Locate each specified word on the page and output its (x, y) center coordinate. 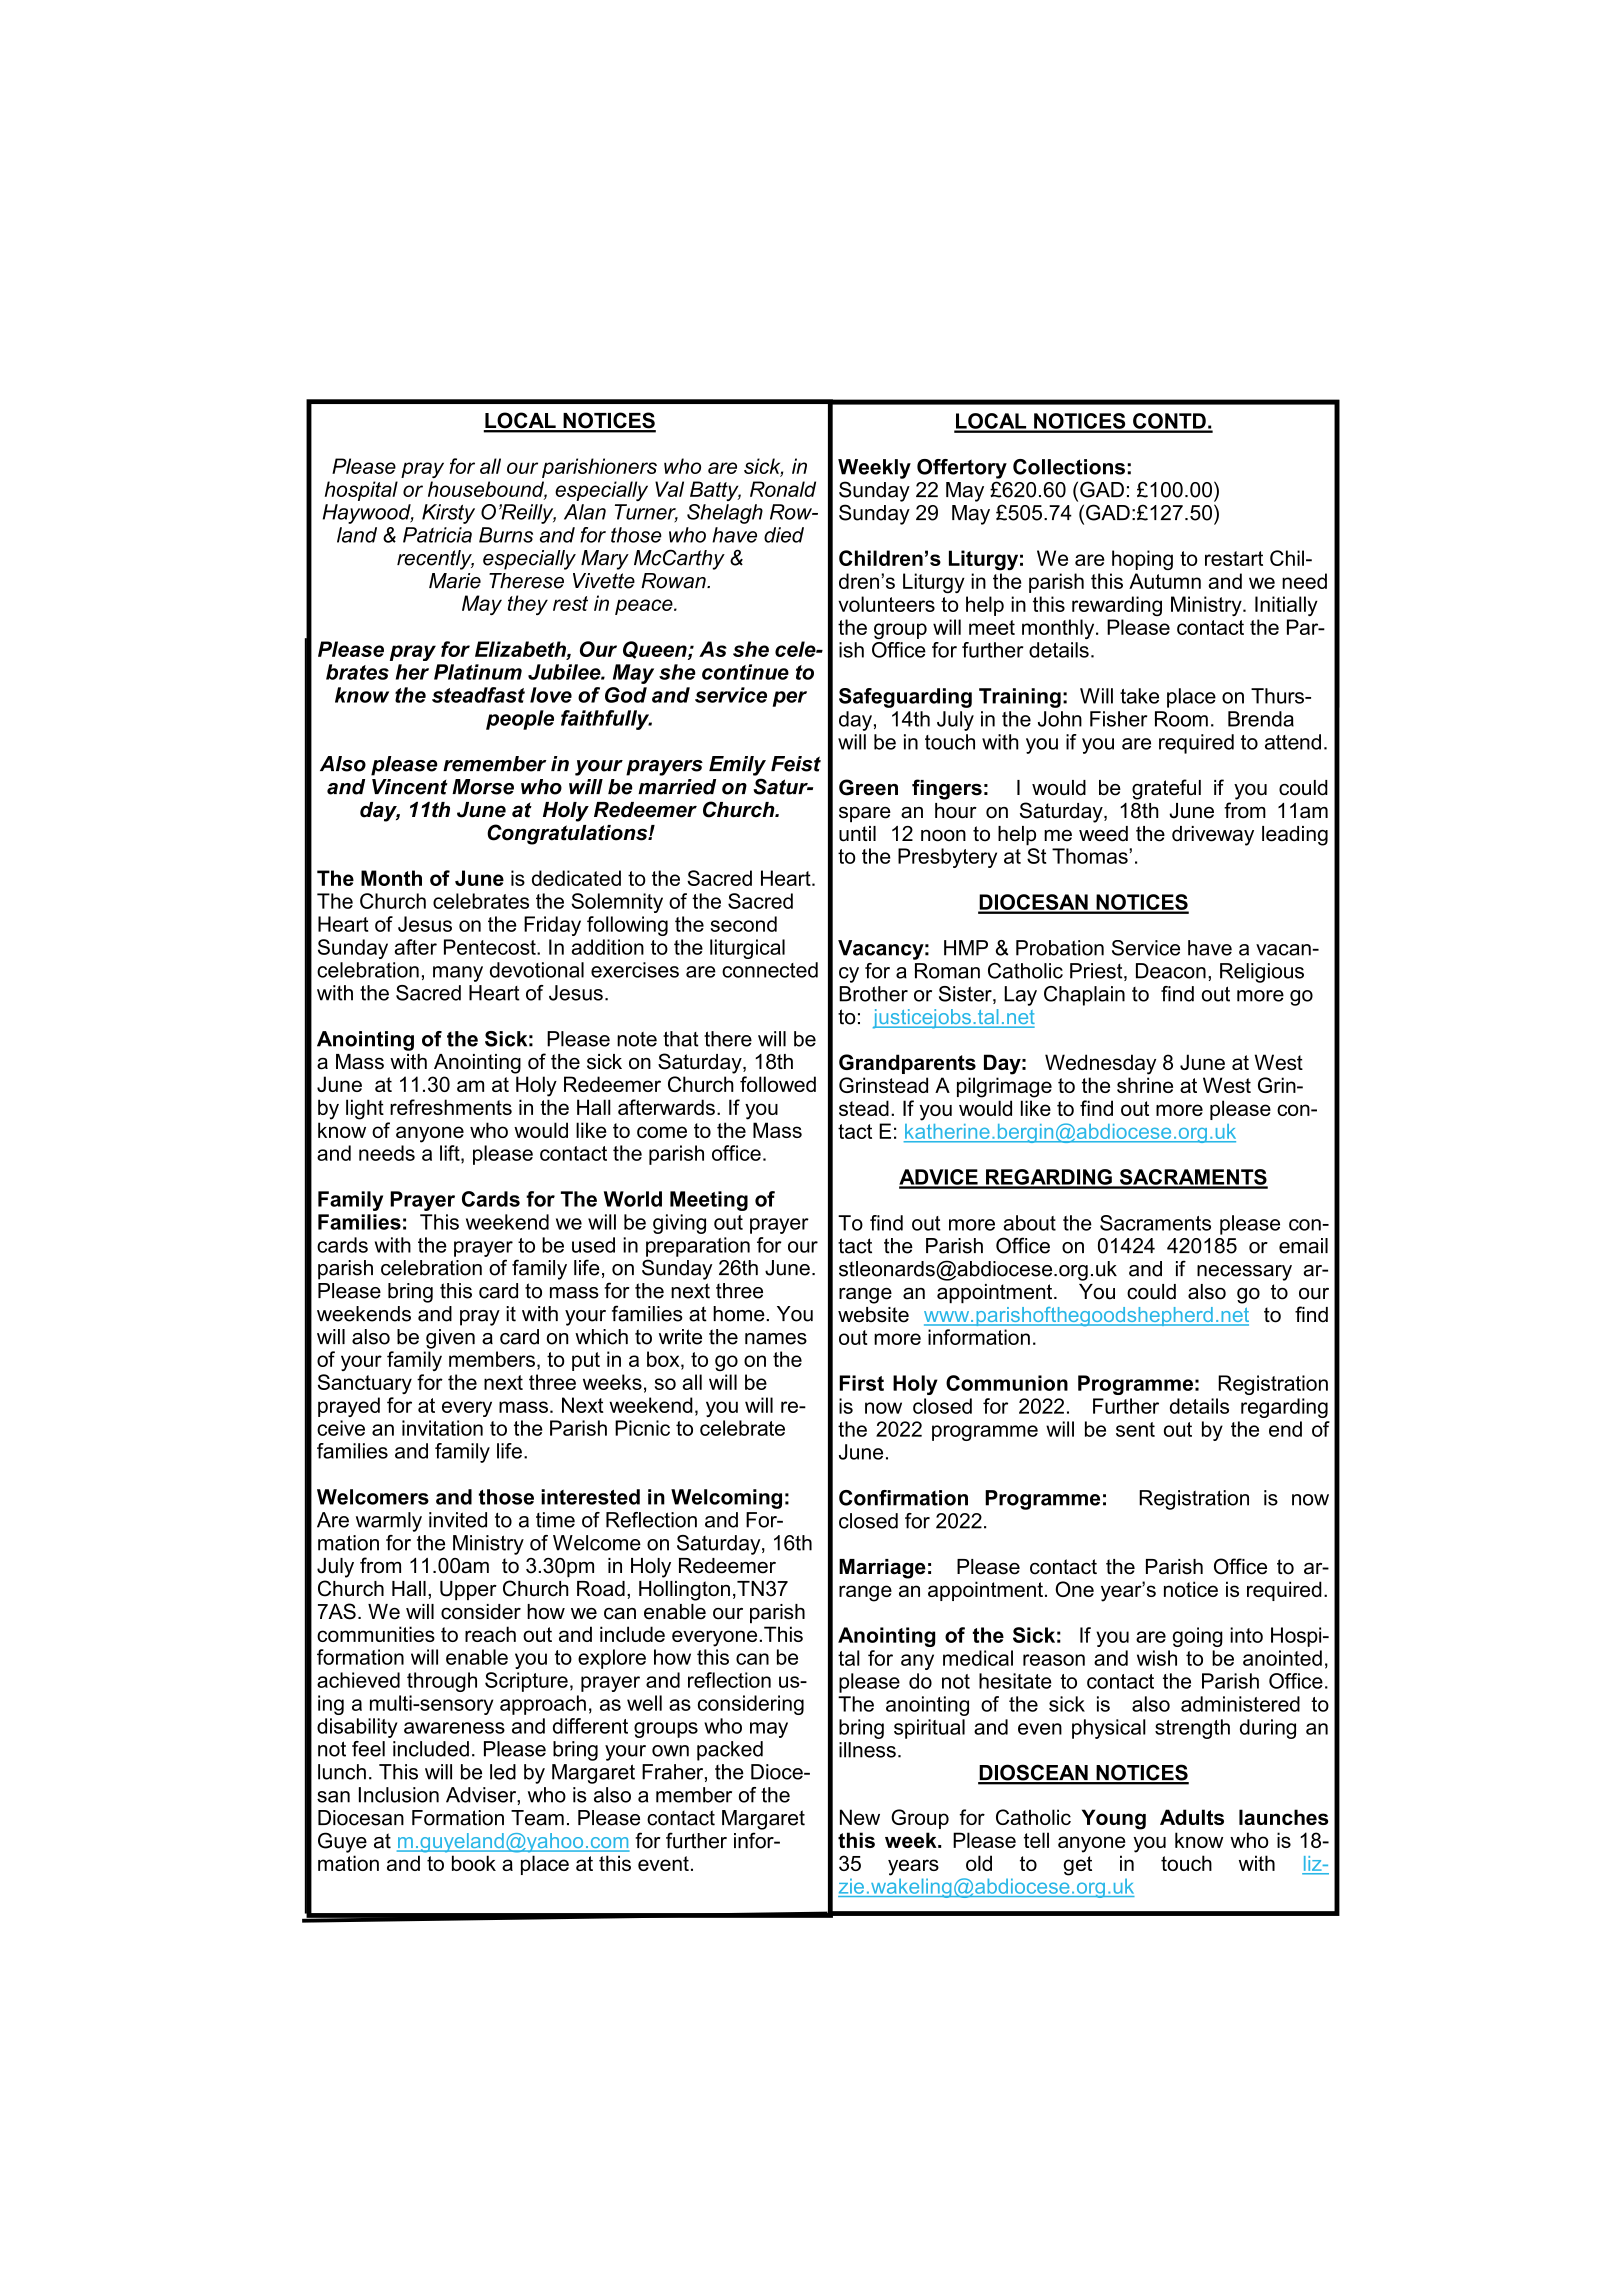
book (474, 1863)
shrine (1145, 1085)
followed (778, 1084)
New (860, 1817)
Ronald (783, 489)
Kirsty (448, 514)
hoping (1142, 560)
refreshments (451, 1107)
